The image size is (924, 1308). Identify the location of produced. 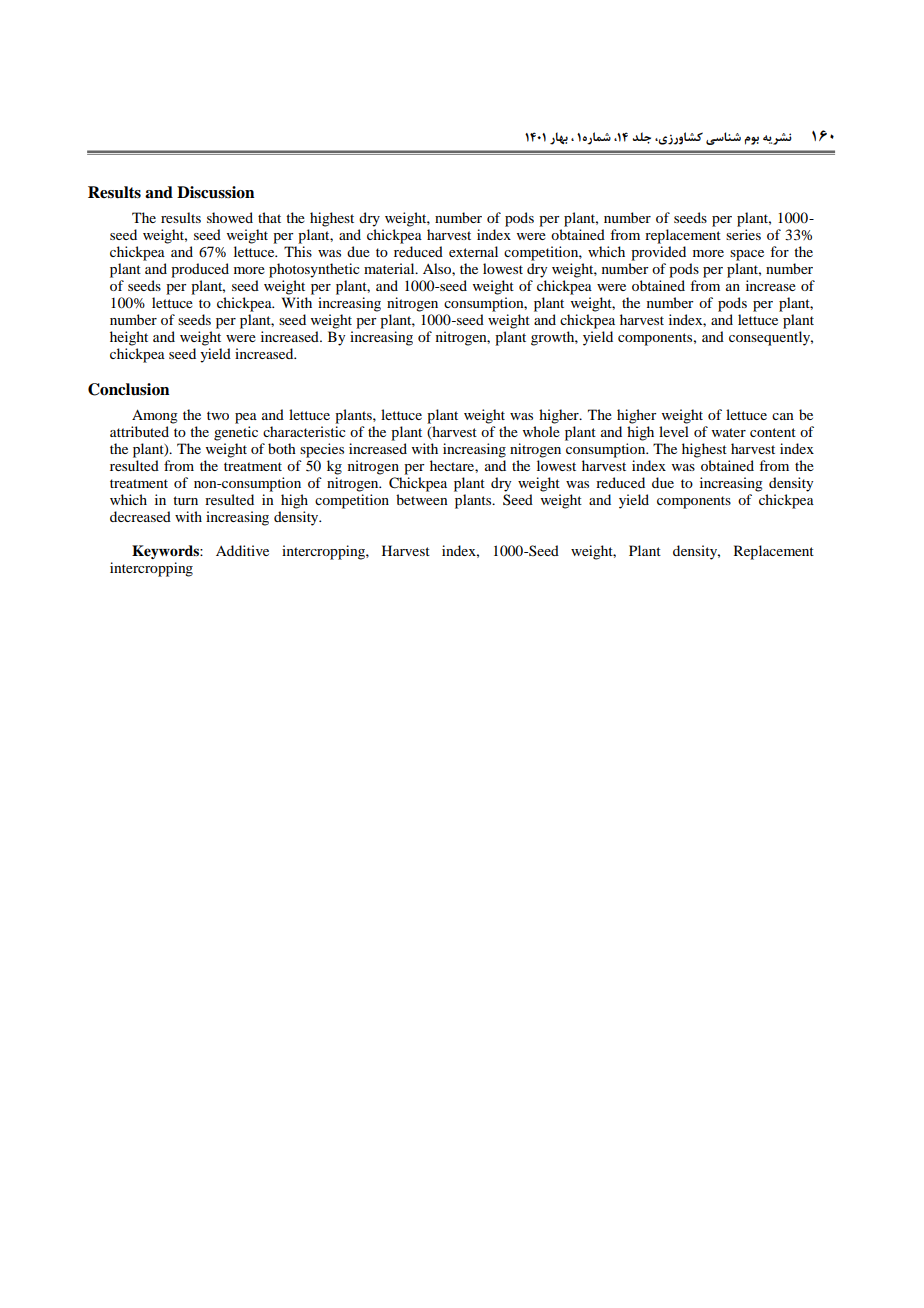
(200, 270).
